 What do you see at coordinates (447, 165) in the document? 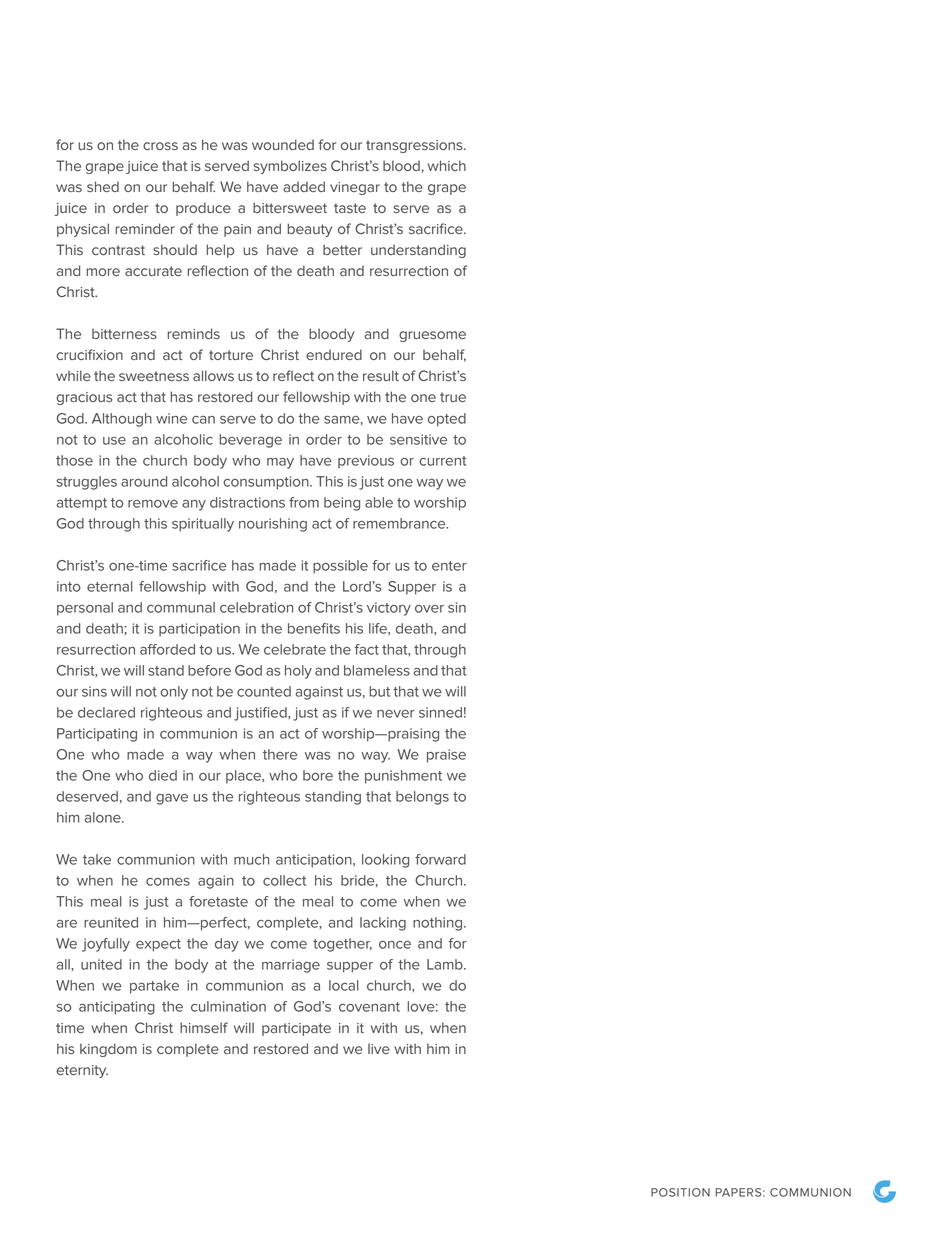
I see `which` at bounding box center [447, 165].
